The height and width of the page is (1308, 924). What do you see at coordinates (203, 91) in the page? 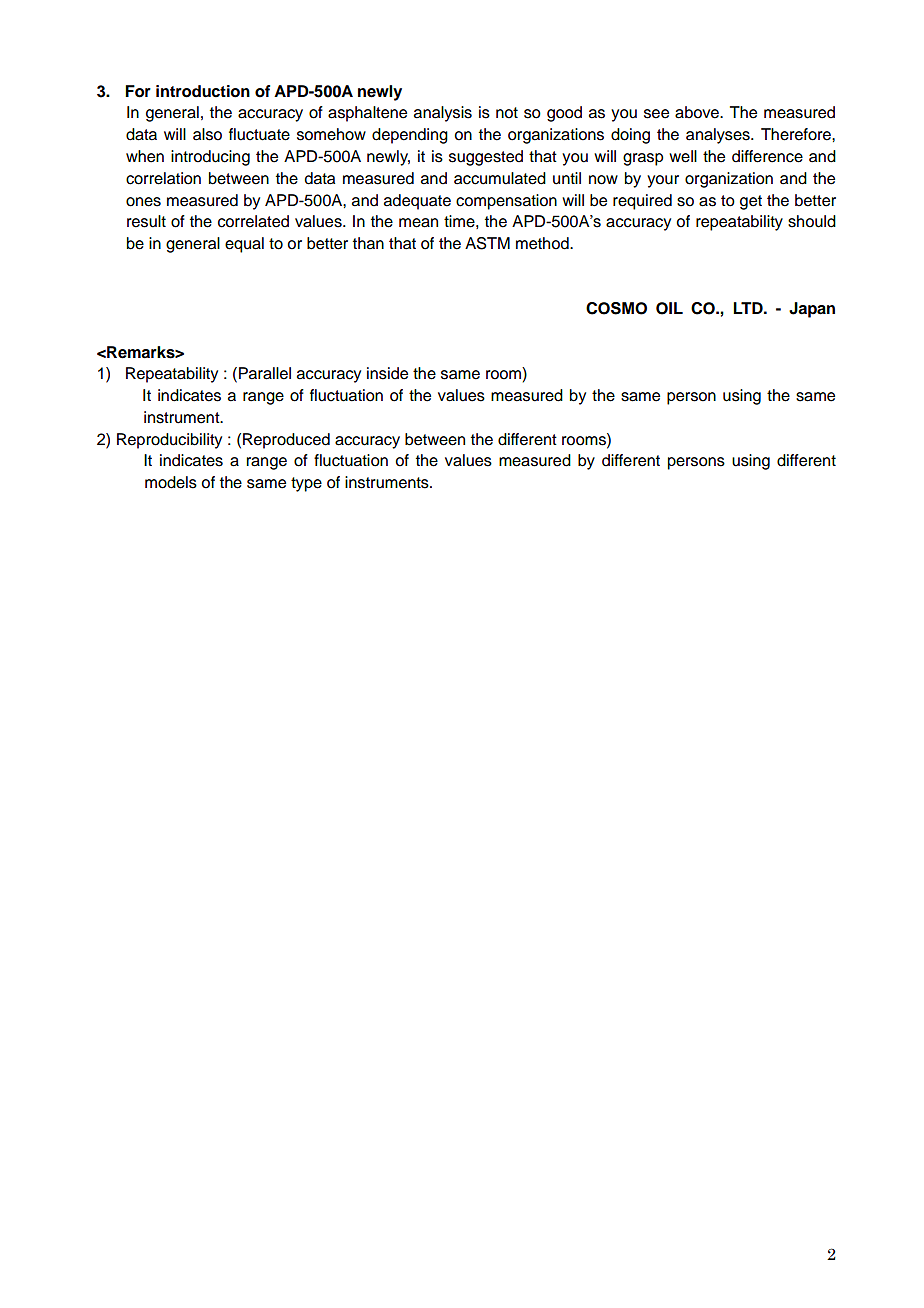
I see `introduction` at bounding box center [203, 91].
